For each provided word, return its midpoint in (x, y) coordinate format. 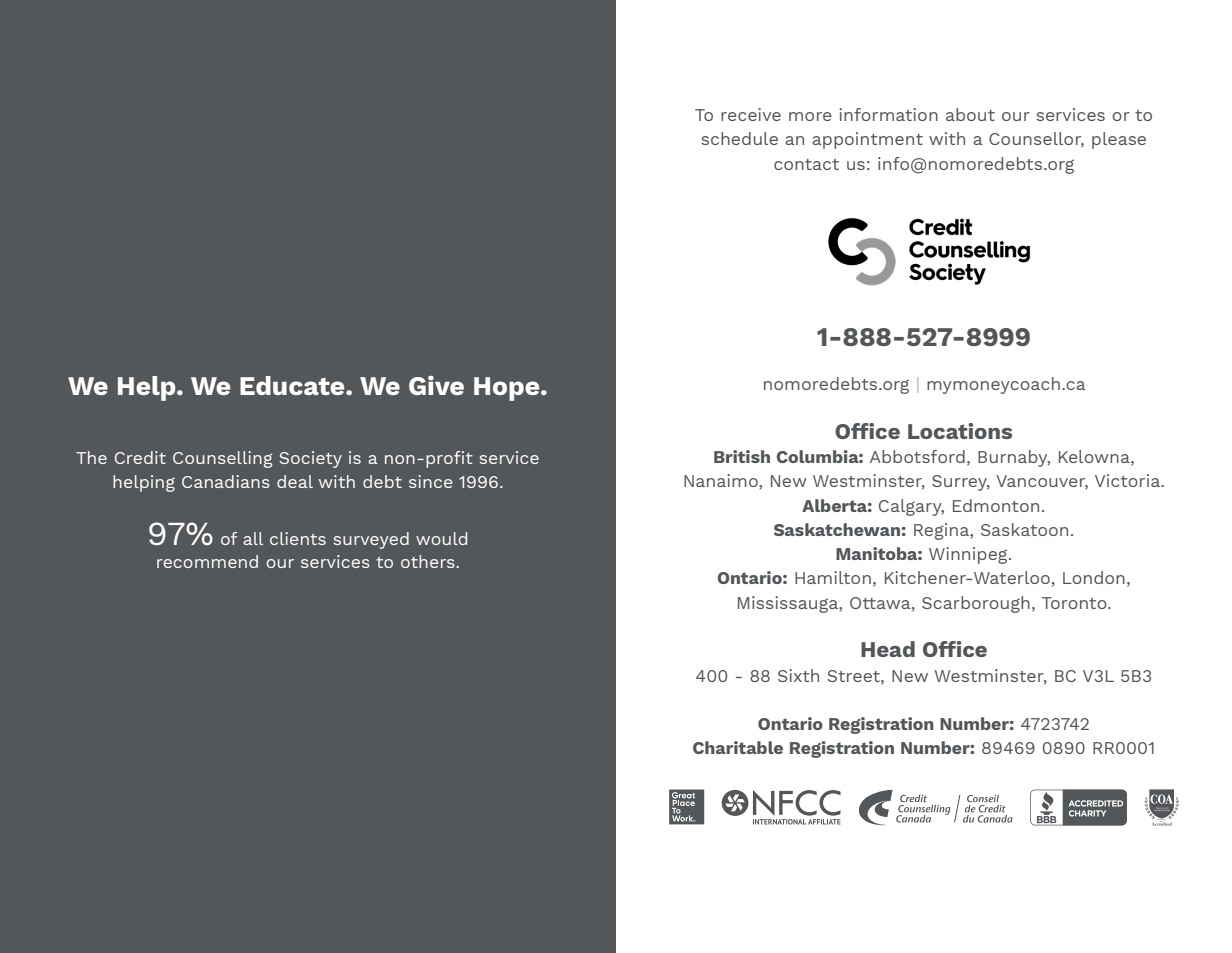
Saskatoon (1024, 529)
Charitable (738, 747)
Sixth (798, 675)
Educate (293, 385)
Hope (508, 389)
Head (888, 649)
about (970, 114)
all (253, 538)
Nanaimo (722, 480)
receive (751, 114)
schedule (739, 138)
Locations (960, 431)
